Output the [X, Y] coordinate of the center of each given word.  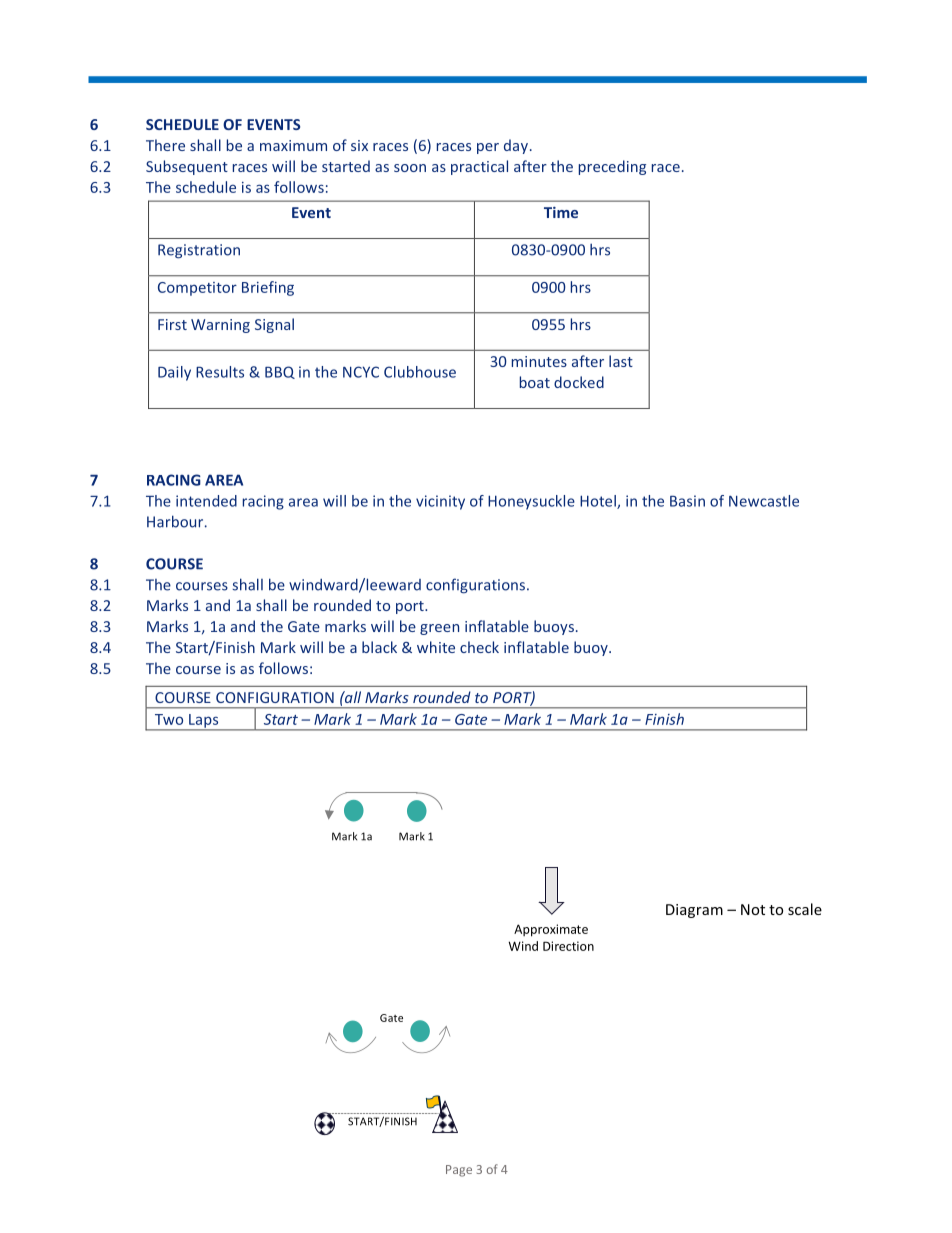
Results [220, 372]
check [479, 647]
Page [459, 1171]
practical [479, 167]
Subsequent [187, 167]
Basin [687, 501]
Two [169, 719]
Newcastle [764, 501]
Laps [204, 722]
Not [753, 909]
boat [535, 382]
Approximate [551, 930]
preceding [612, 167]
